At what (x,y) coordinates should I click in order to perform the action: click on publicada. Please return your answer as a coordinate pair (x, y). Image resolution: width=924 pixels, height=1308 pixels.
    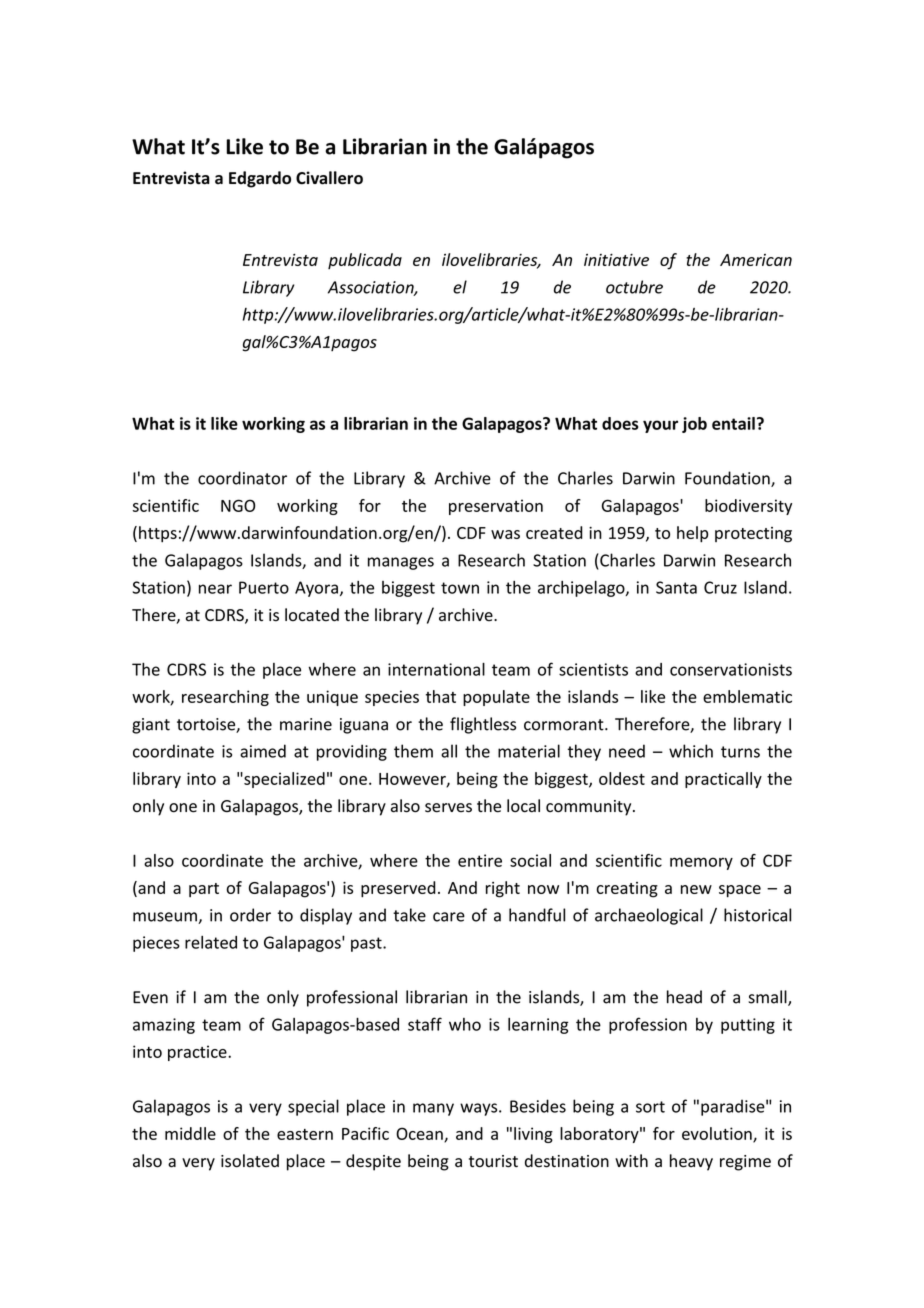
    Looking at the image, I should click on (365, 261).
